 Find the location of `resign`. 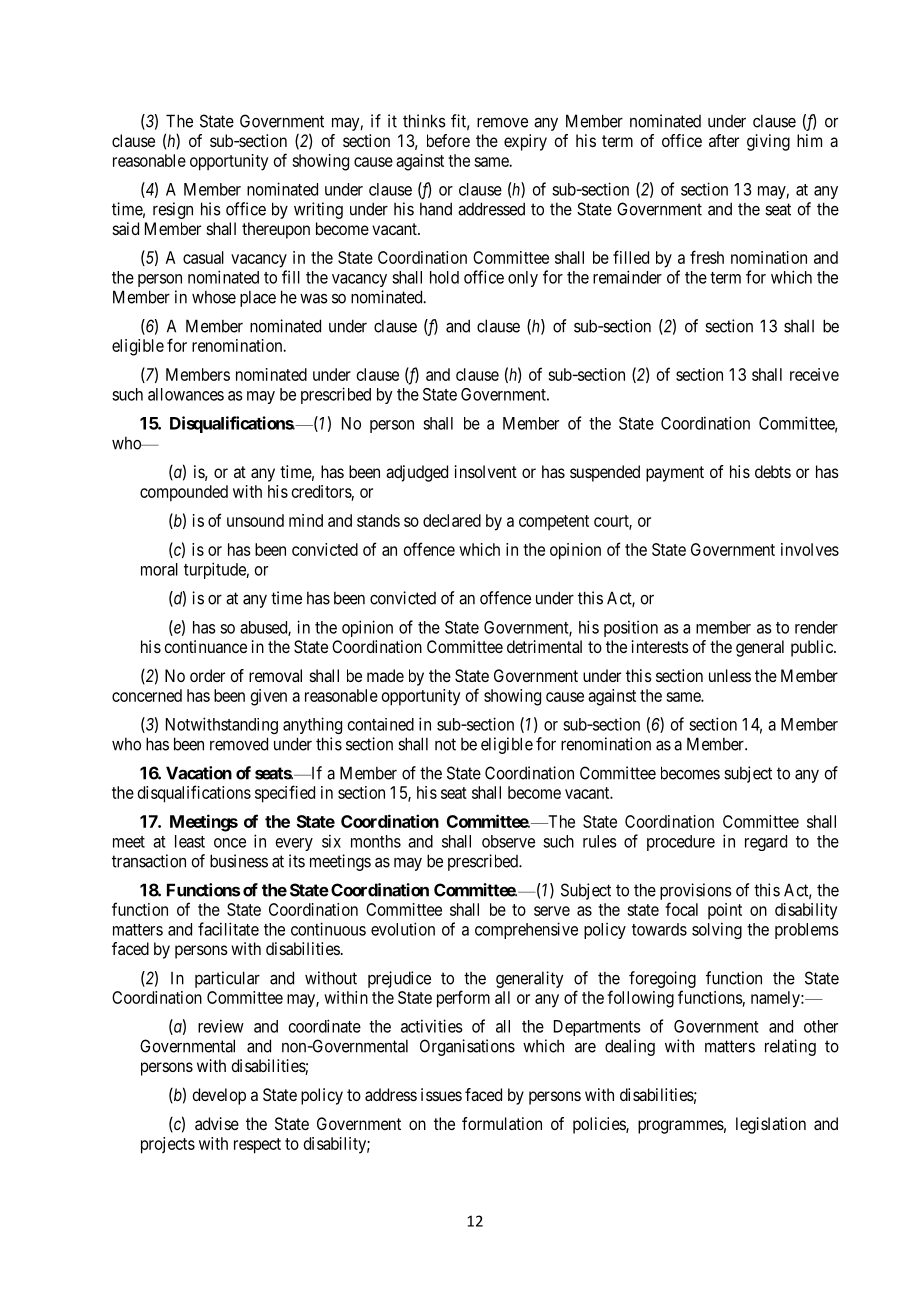

resign is located at coordinates (173, 210).
